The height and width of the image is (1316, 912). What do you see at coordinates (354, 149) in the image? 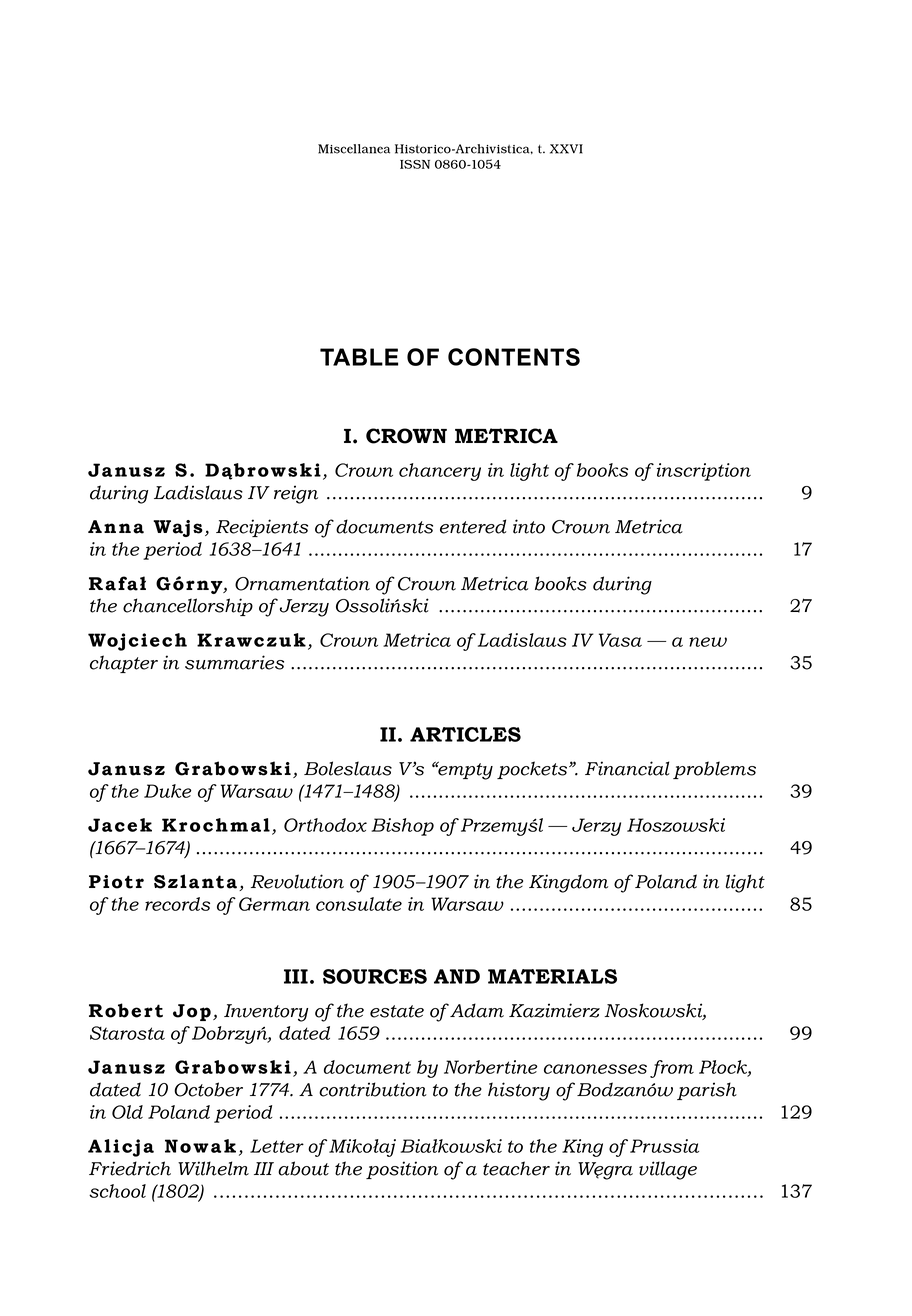
I see `Miscellanea` at bounding box center [354, 149].
